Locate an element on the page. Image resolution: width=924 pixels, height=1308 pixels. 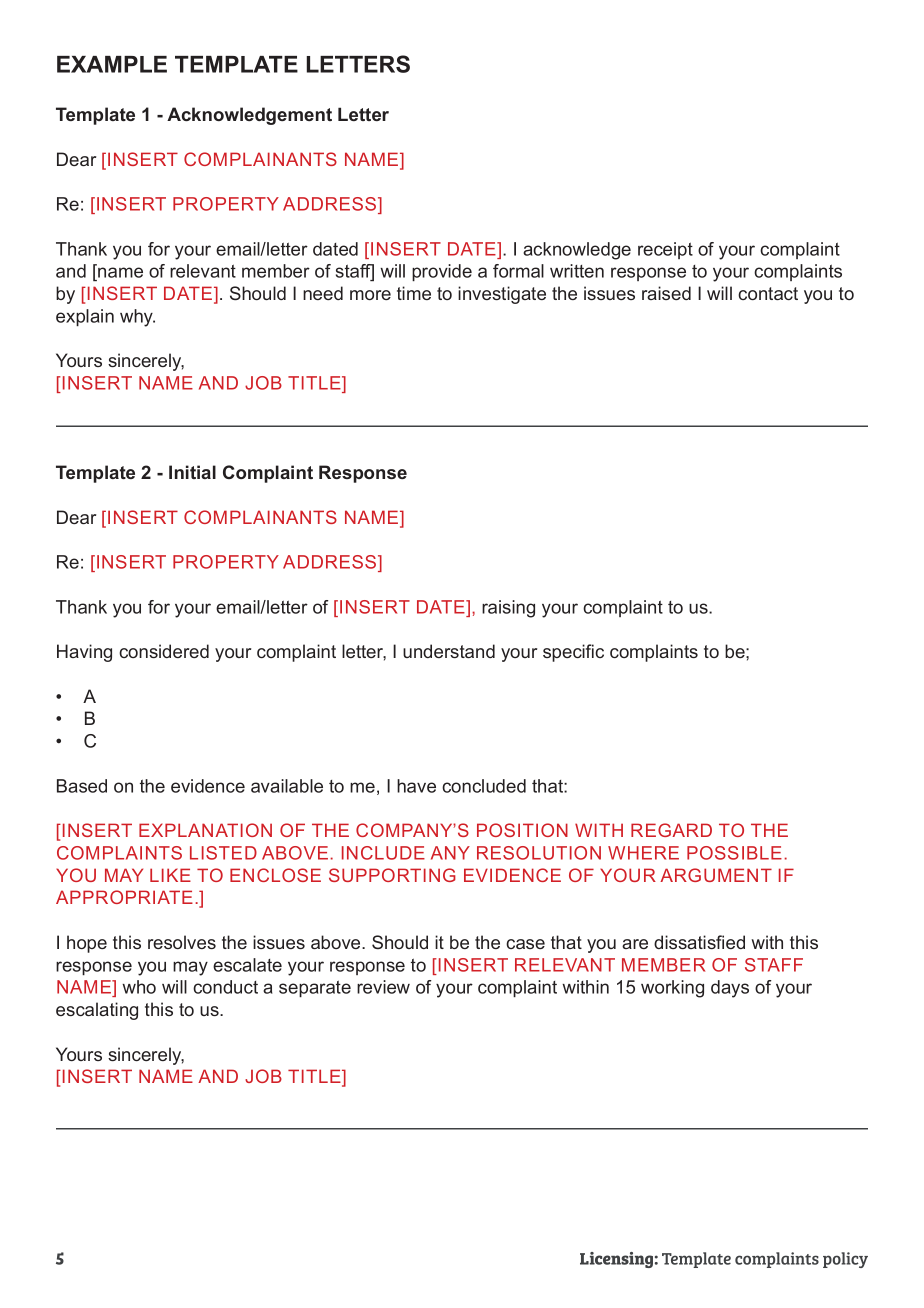
investigate is located at coordinates (502, 295).
